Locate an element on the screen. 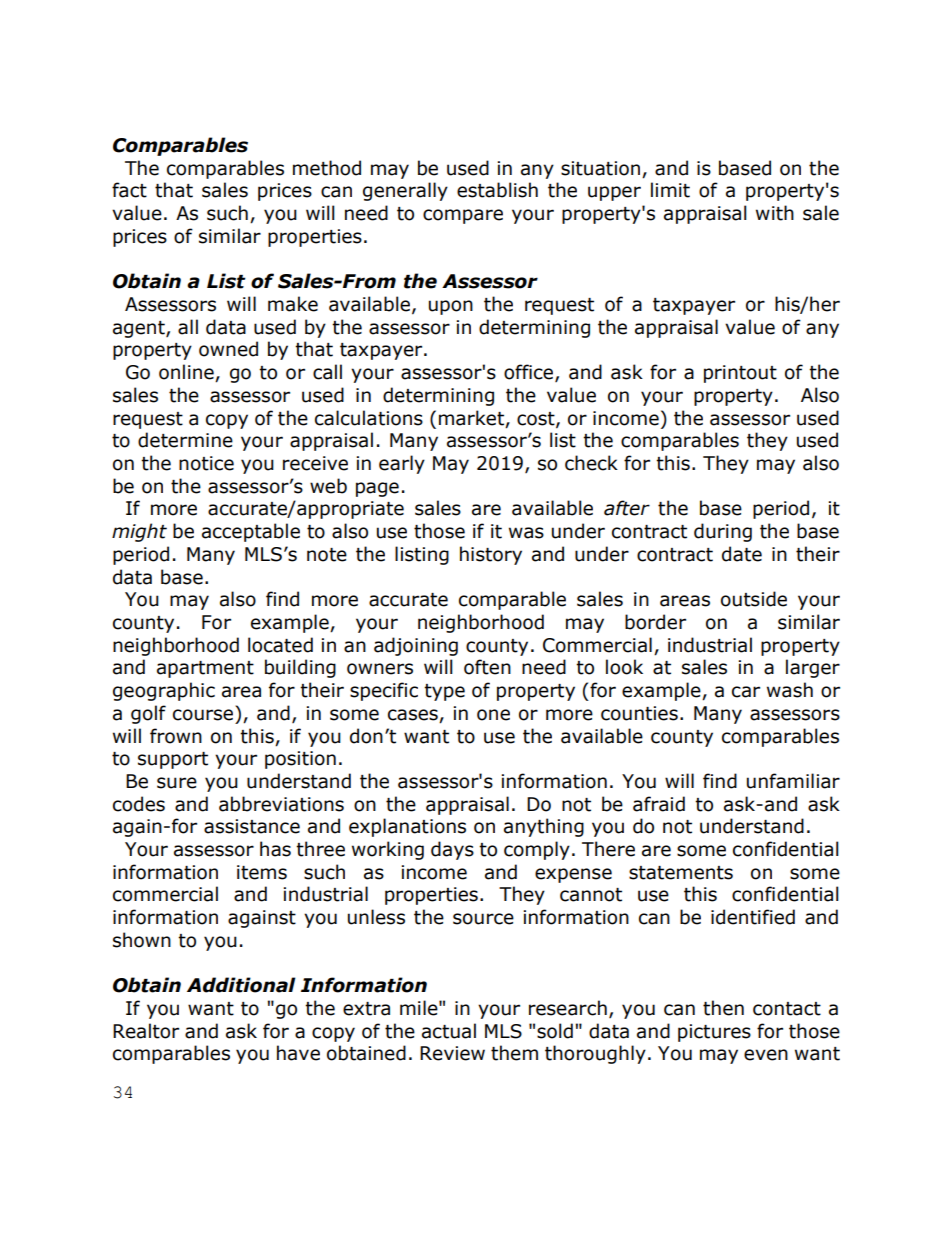 The width and height of the screenshot is (952, 1233). adjoining is located at coordinates (416, 646).
